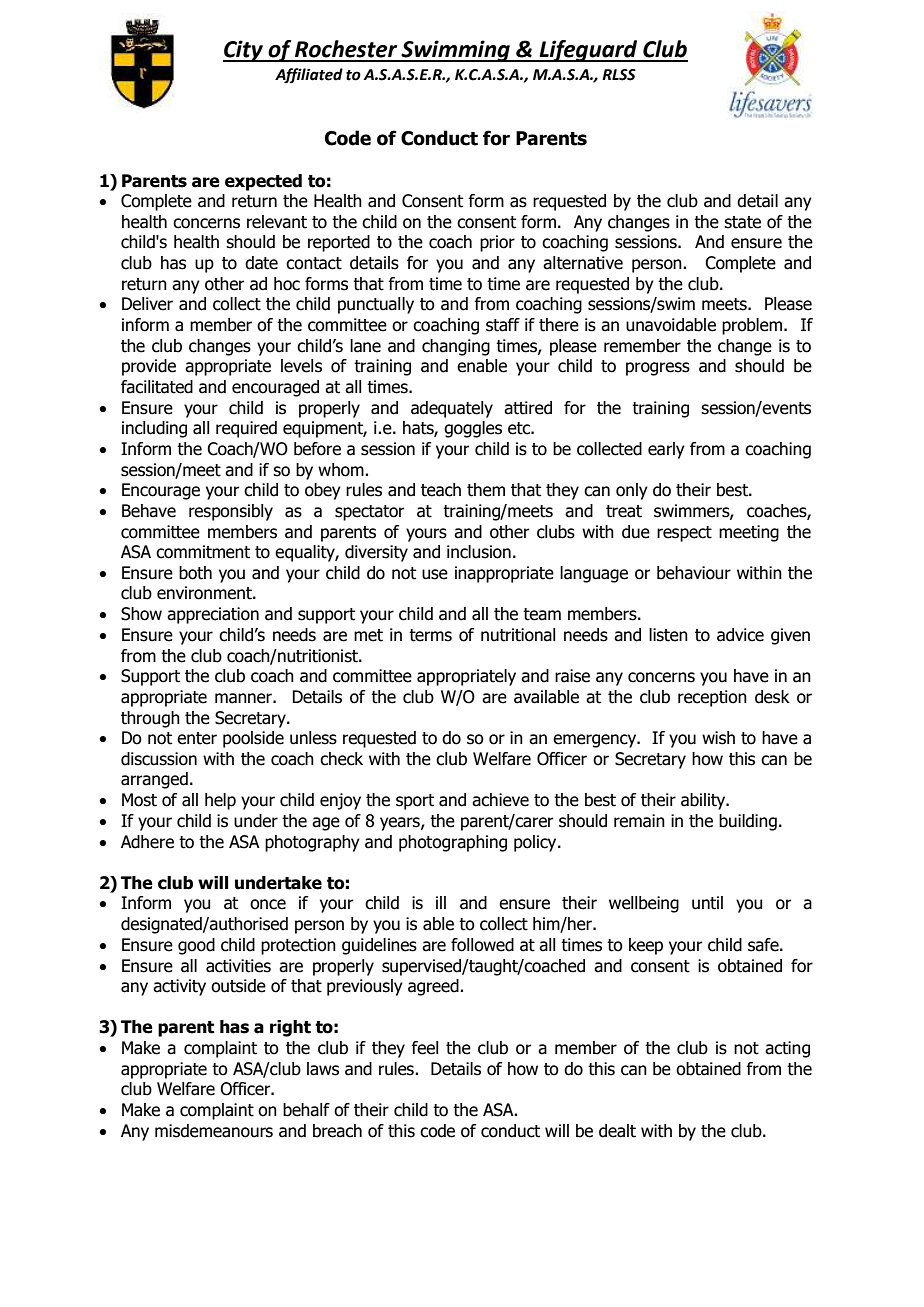 The image size is (924, 1307). I want to click on misdemeanours, so click(214, 1131).
